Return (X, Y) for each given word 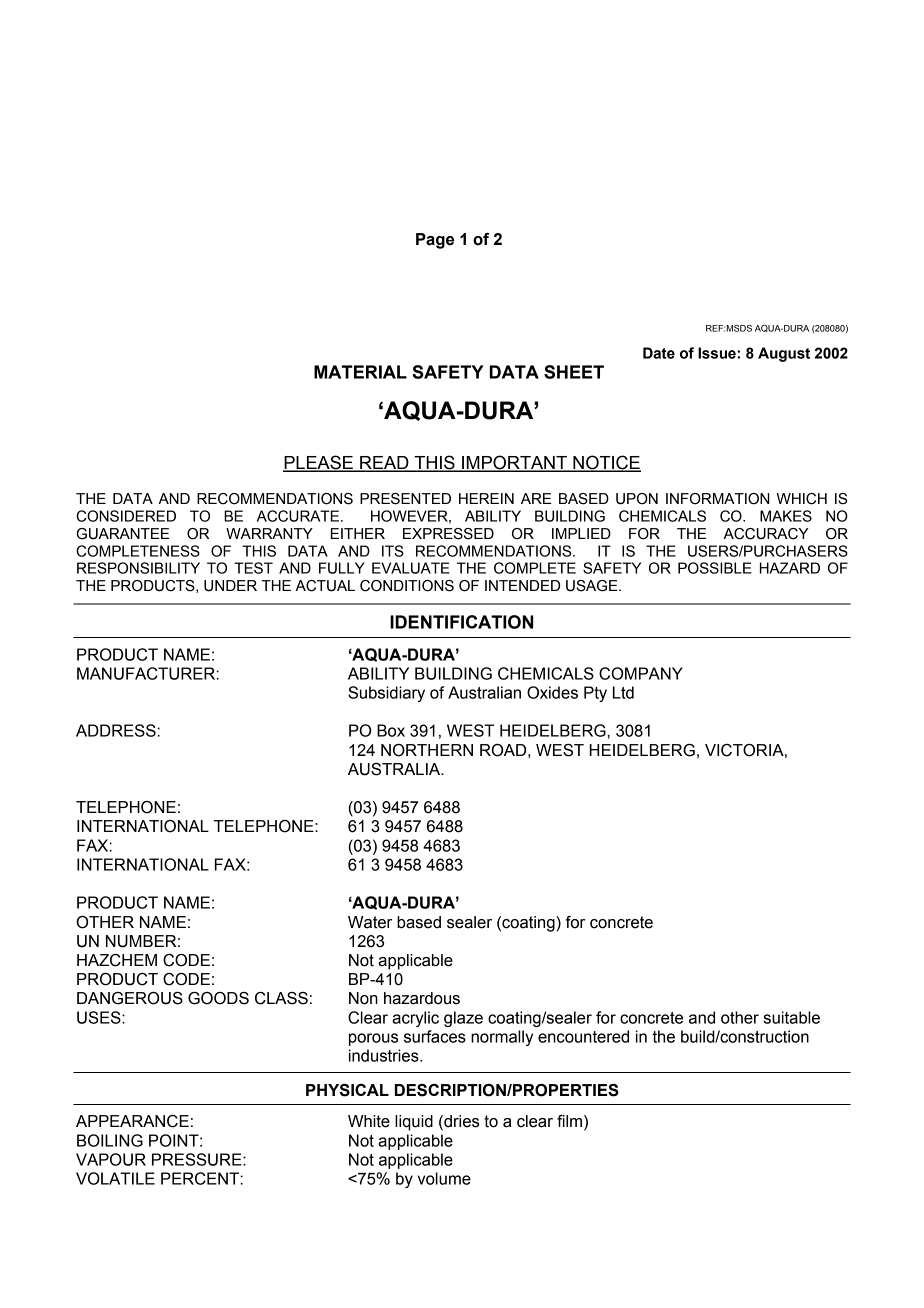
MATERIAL (360, 372)
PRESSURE (198, 1159)
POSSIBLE (715, 568)
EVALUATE (411, 568)
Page (435, 241)
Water (370, 922)
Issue (718, 353)
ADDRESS (116, 730)
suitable (791, 1017)
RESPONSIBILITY (138, 568)
